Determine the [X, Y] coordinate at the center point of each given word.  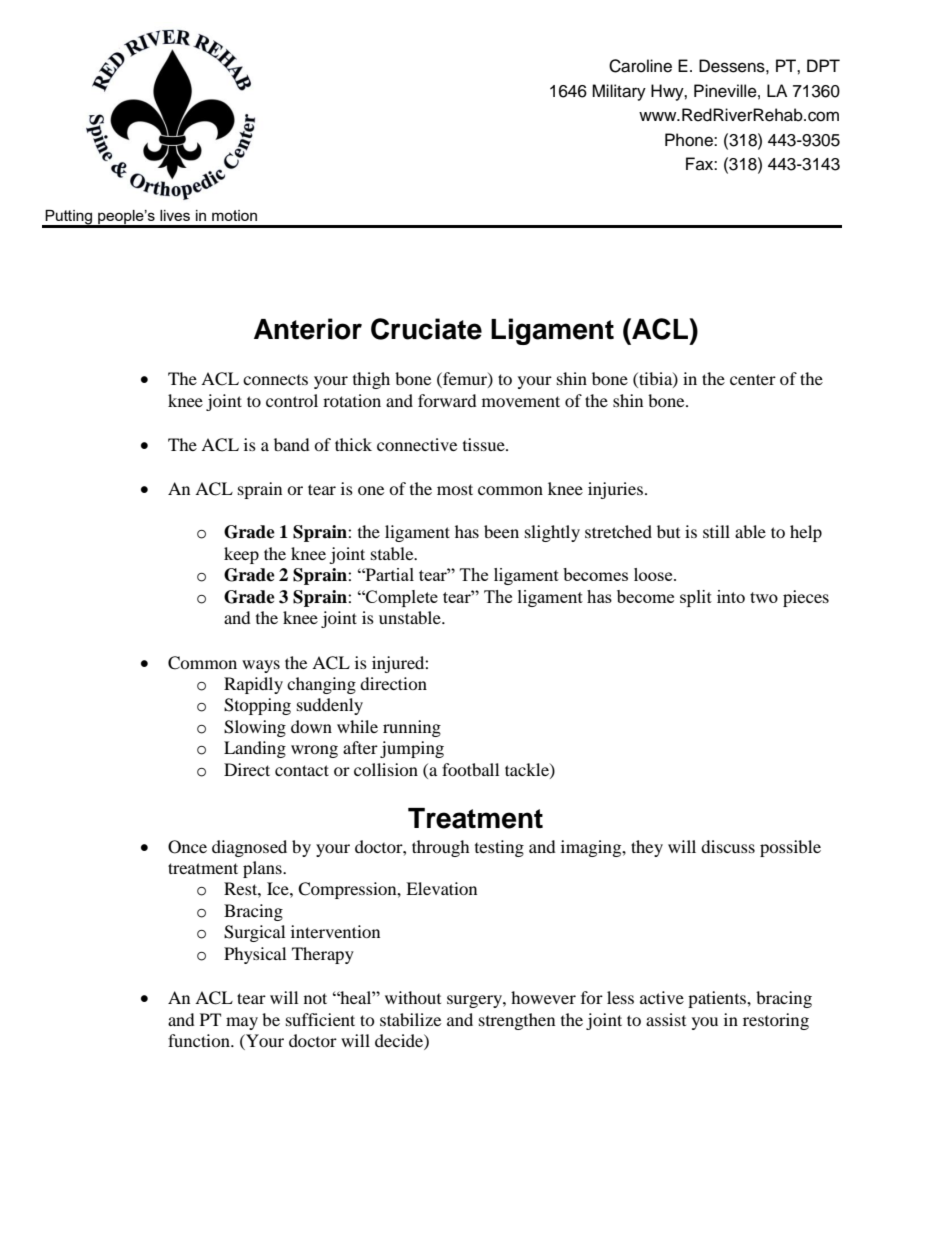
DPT [823, 65]
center [753, 379]
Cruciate [426, 329]
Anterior [308, 329]
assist [666, 1019]
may [242, 1023]
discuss [728, 846]
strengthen [517, 1021]
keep [241, 555]
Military [619, 92]
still [716, 531]
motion [234, 215]
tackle [528, 770]
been [501, 531]
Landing [255, 749]
